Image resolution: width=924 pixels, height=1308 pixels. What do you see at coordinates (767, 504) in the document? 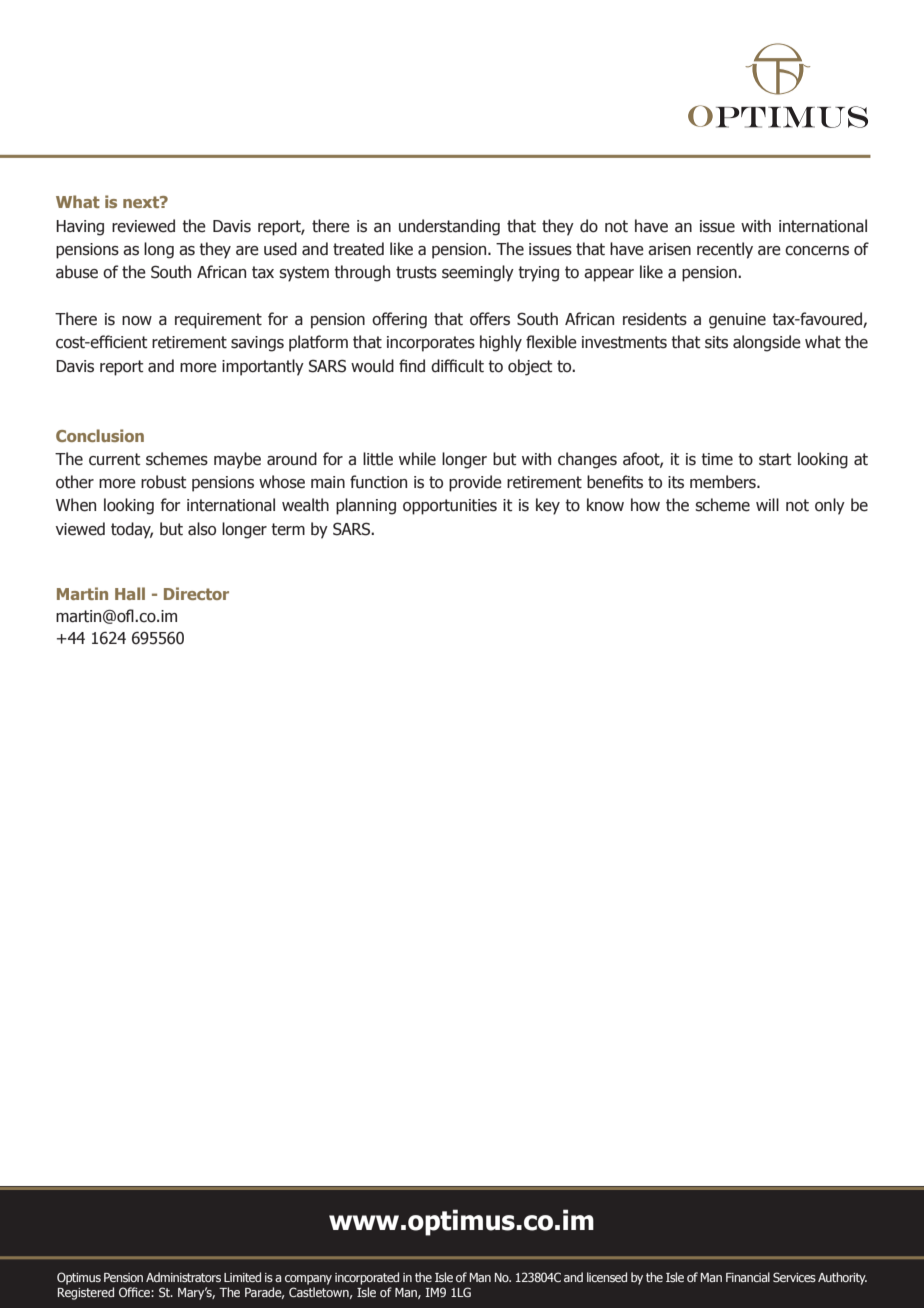
I see `will` at bounding box center [767, 504].
